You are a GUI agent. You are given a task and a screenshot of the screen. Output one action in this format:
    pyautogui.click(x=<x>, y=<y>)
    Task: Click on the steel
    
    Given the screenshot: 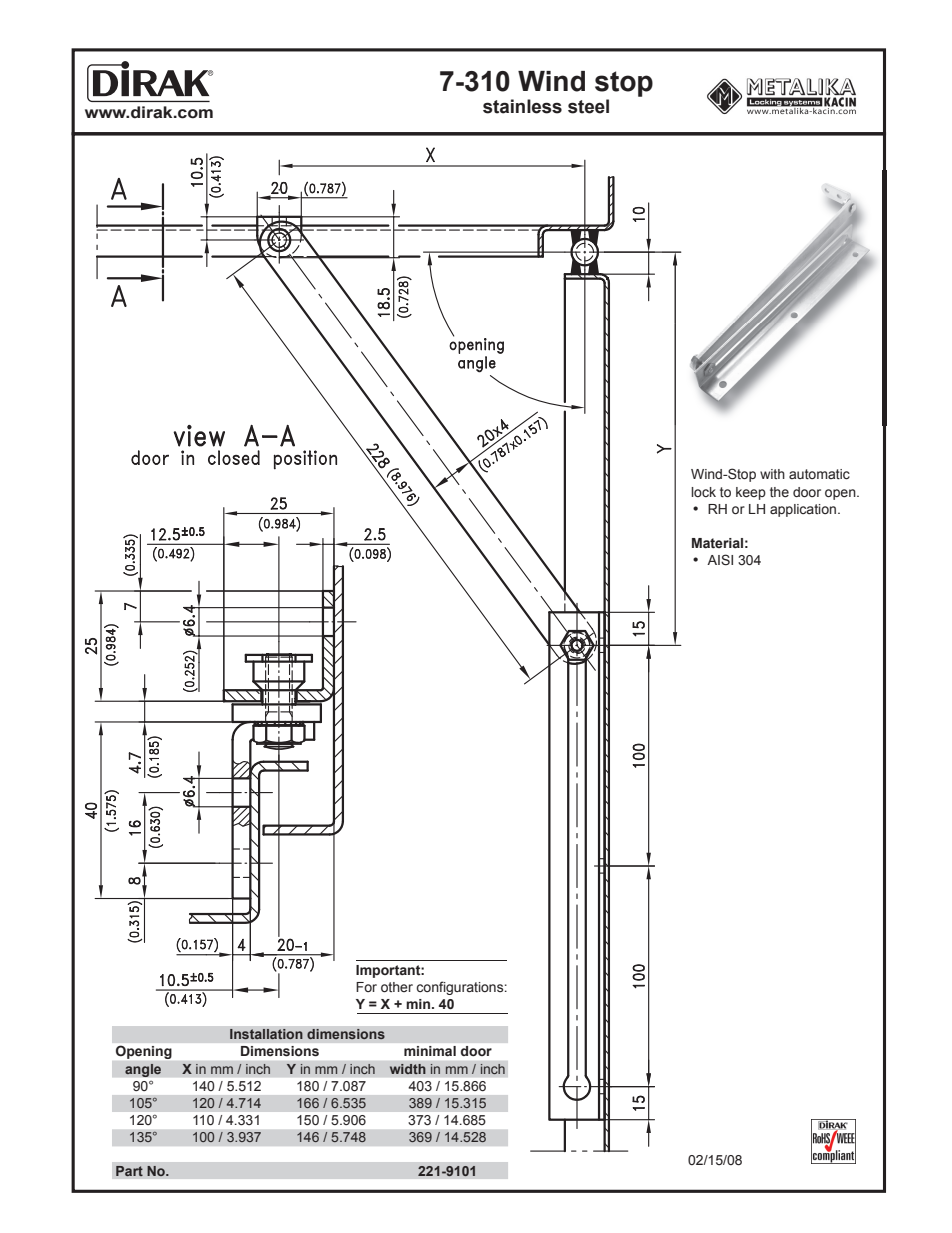 What is the action you would take?
    pyautogui.click(x=588, y=106)
